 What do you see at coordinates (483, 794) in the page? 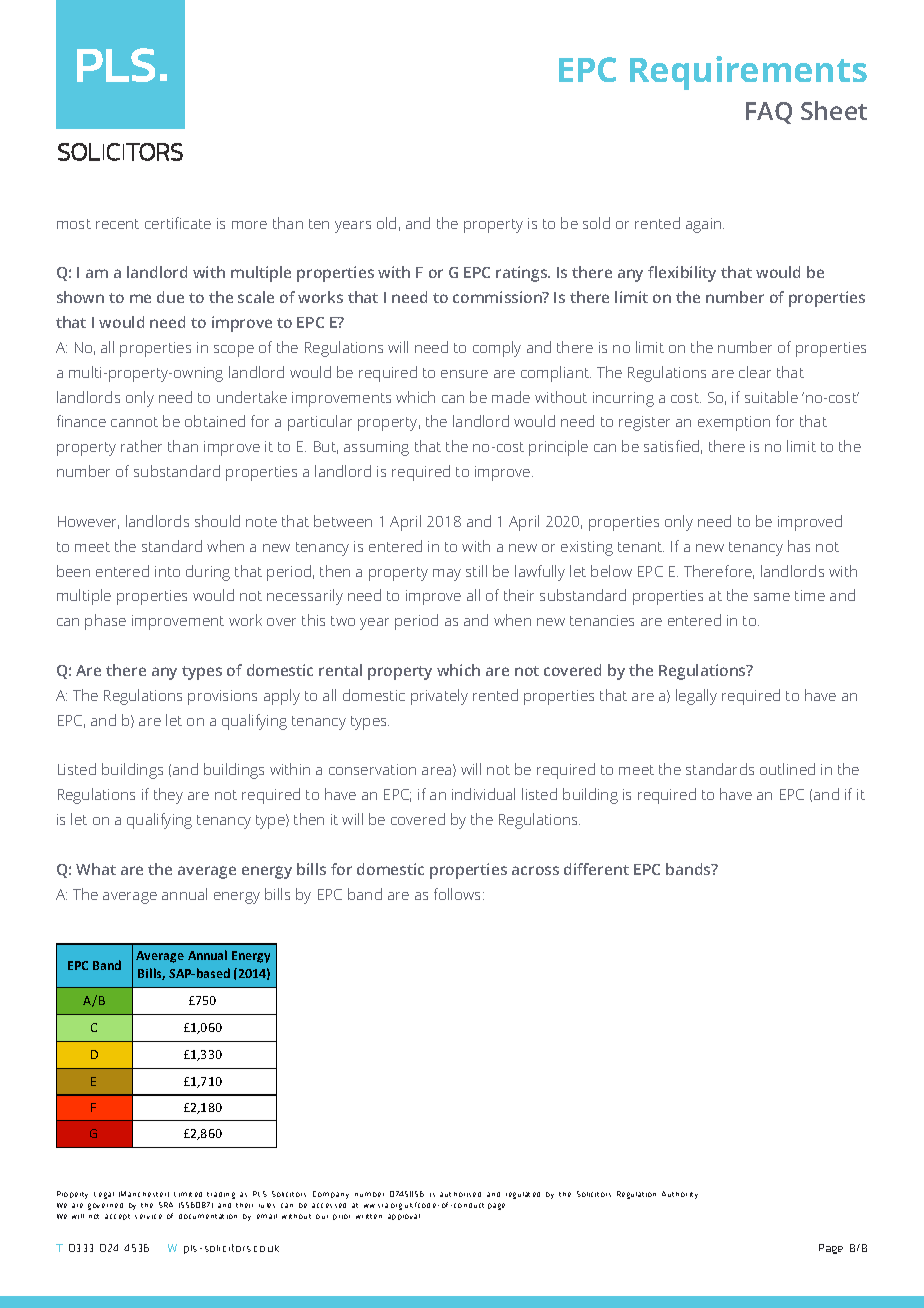
I see `individual` at bounding box center [483, 794].
